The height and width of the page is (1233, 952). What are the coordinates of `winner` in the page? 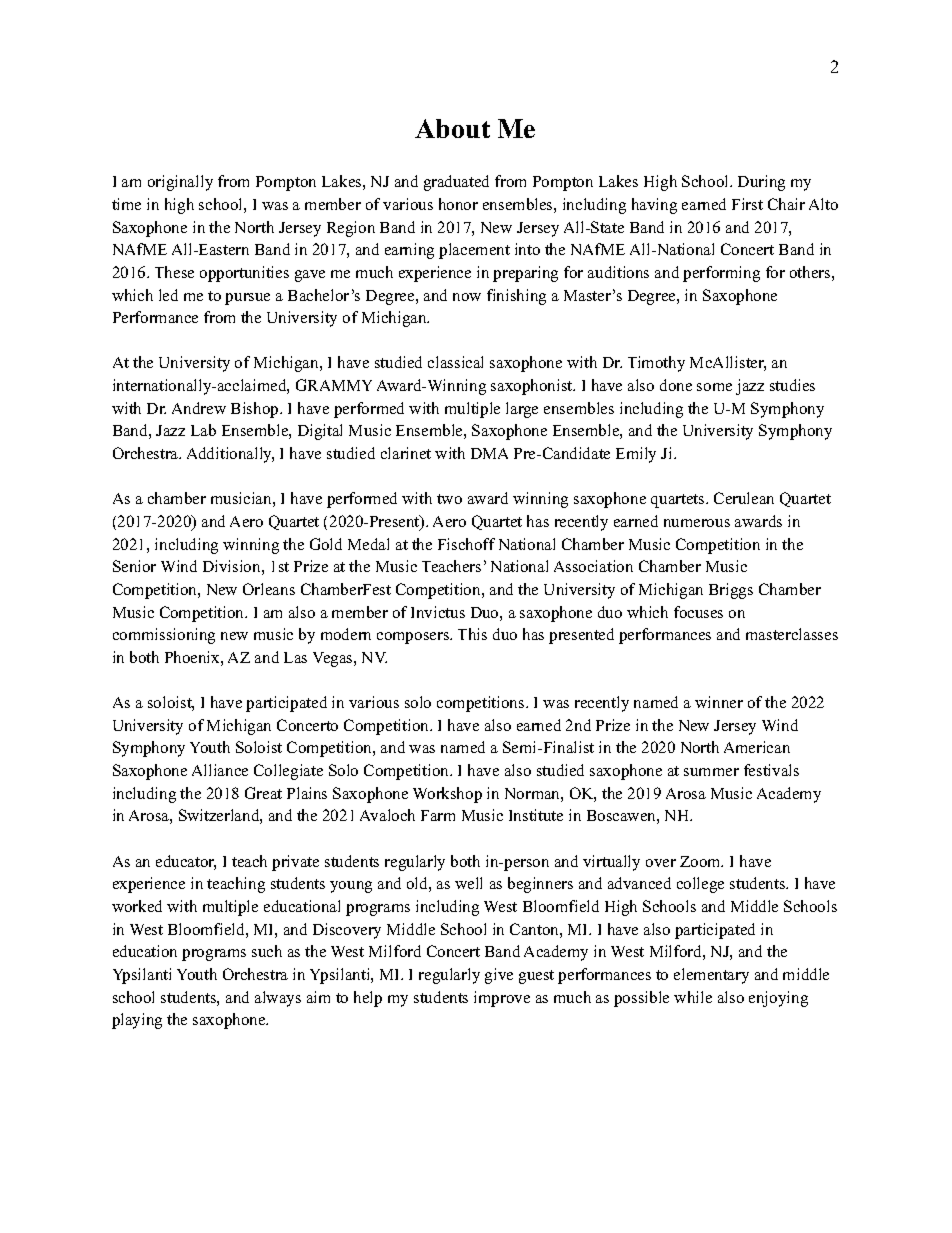 It's located at (719, 702).
